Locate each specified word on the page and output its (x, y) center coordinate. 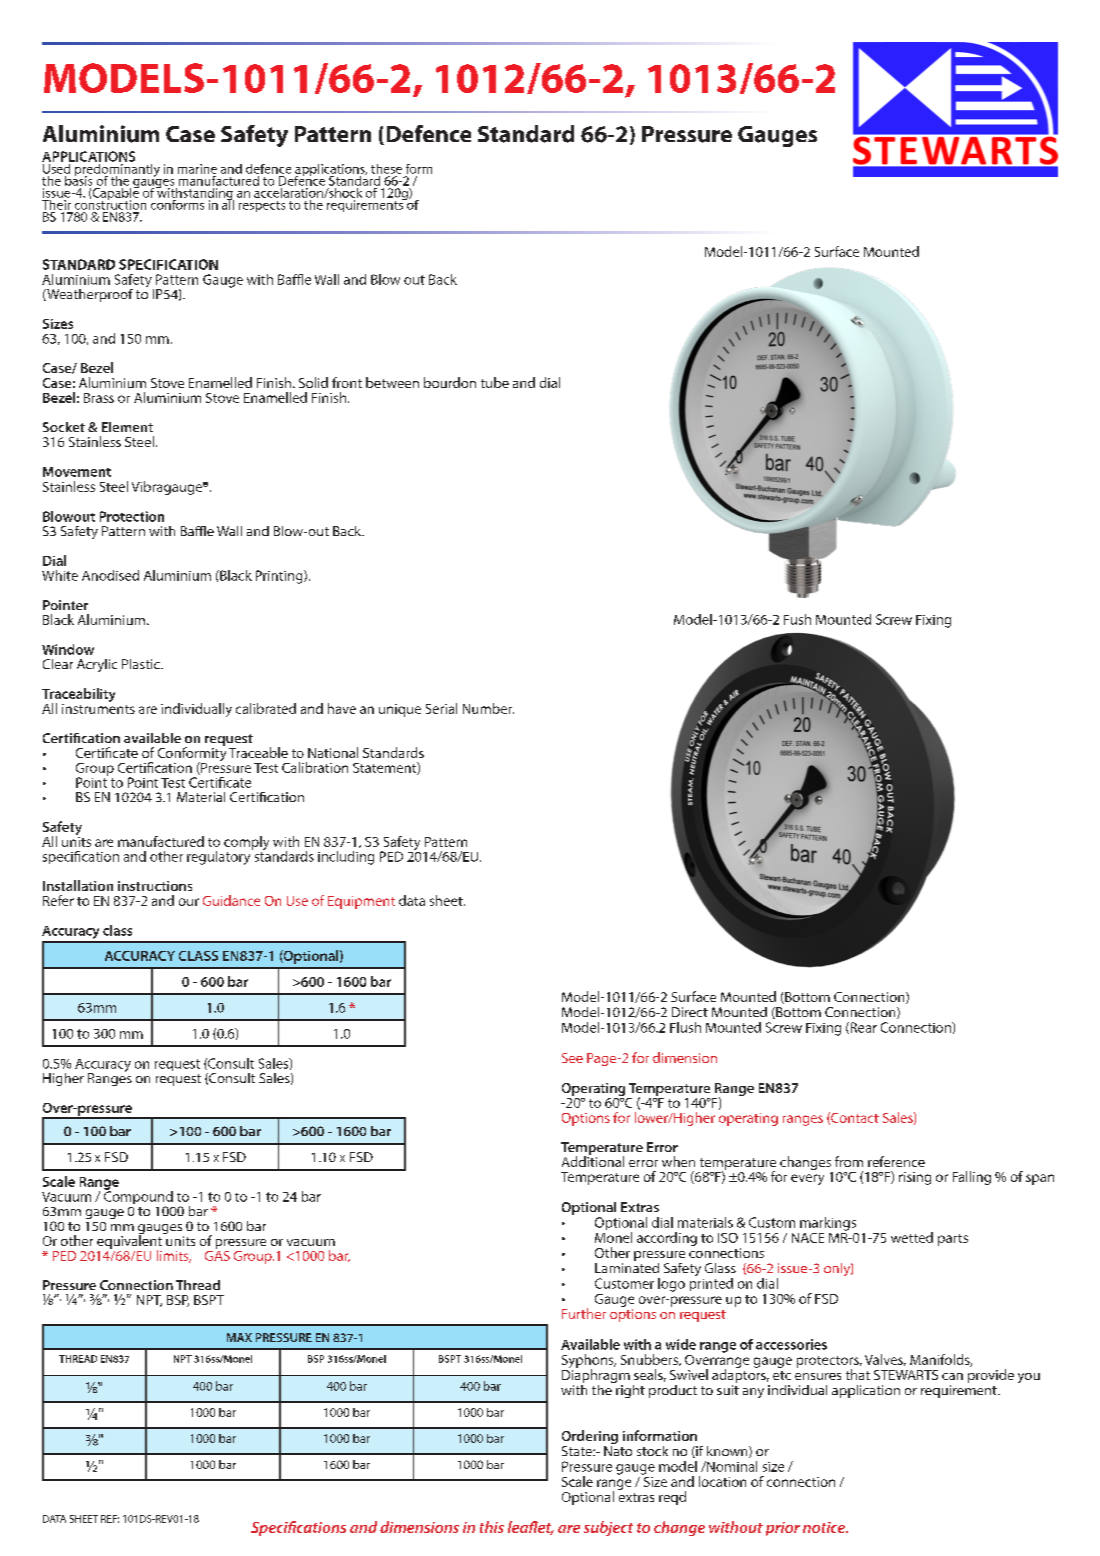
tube (495, 382)
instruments (98, 707)
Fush (797, 619)
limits (174, 1256)
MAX (239, 1337)
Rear (862, 1028)
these (386, 169)
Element (127, 427)
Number (488, 708)
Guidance (231, 900)
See (572, 1058)
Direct (690, 1012)
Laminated (627, 1266)
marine (197, 169)
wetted (912, 1237)
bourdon (450, 382)
